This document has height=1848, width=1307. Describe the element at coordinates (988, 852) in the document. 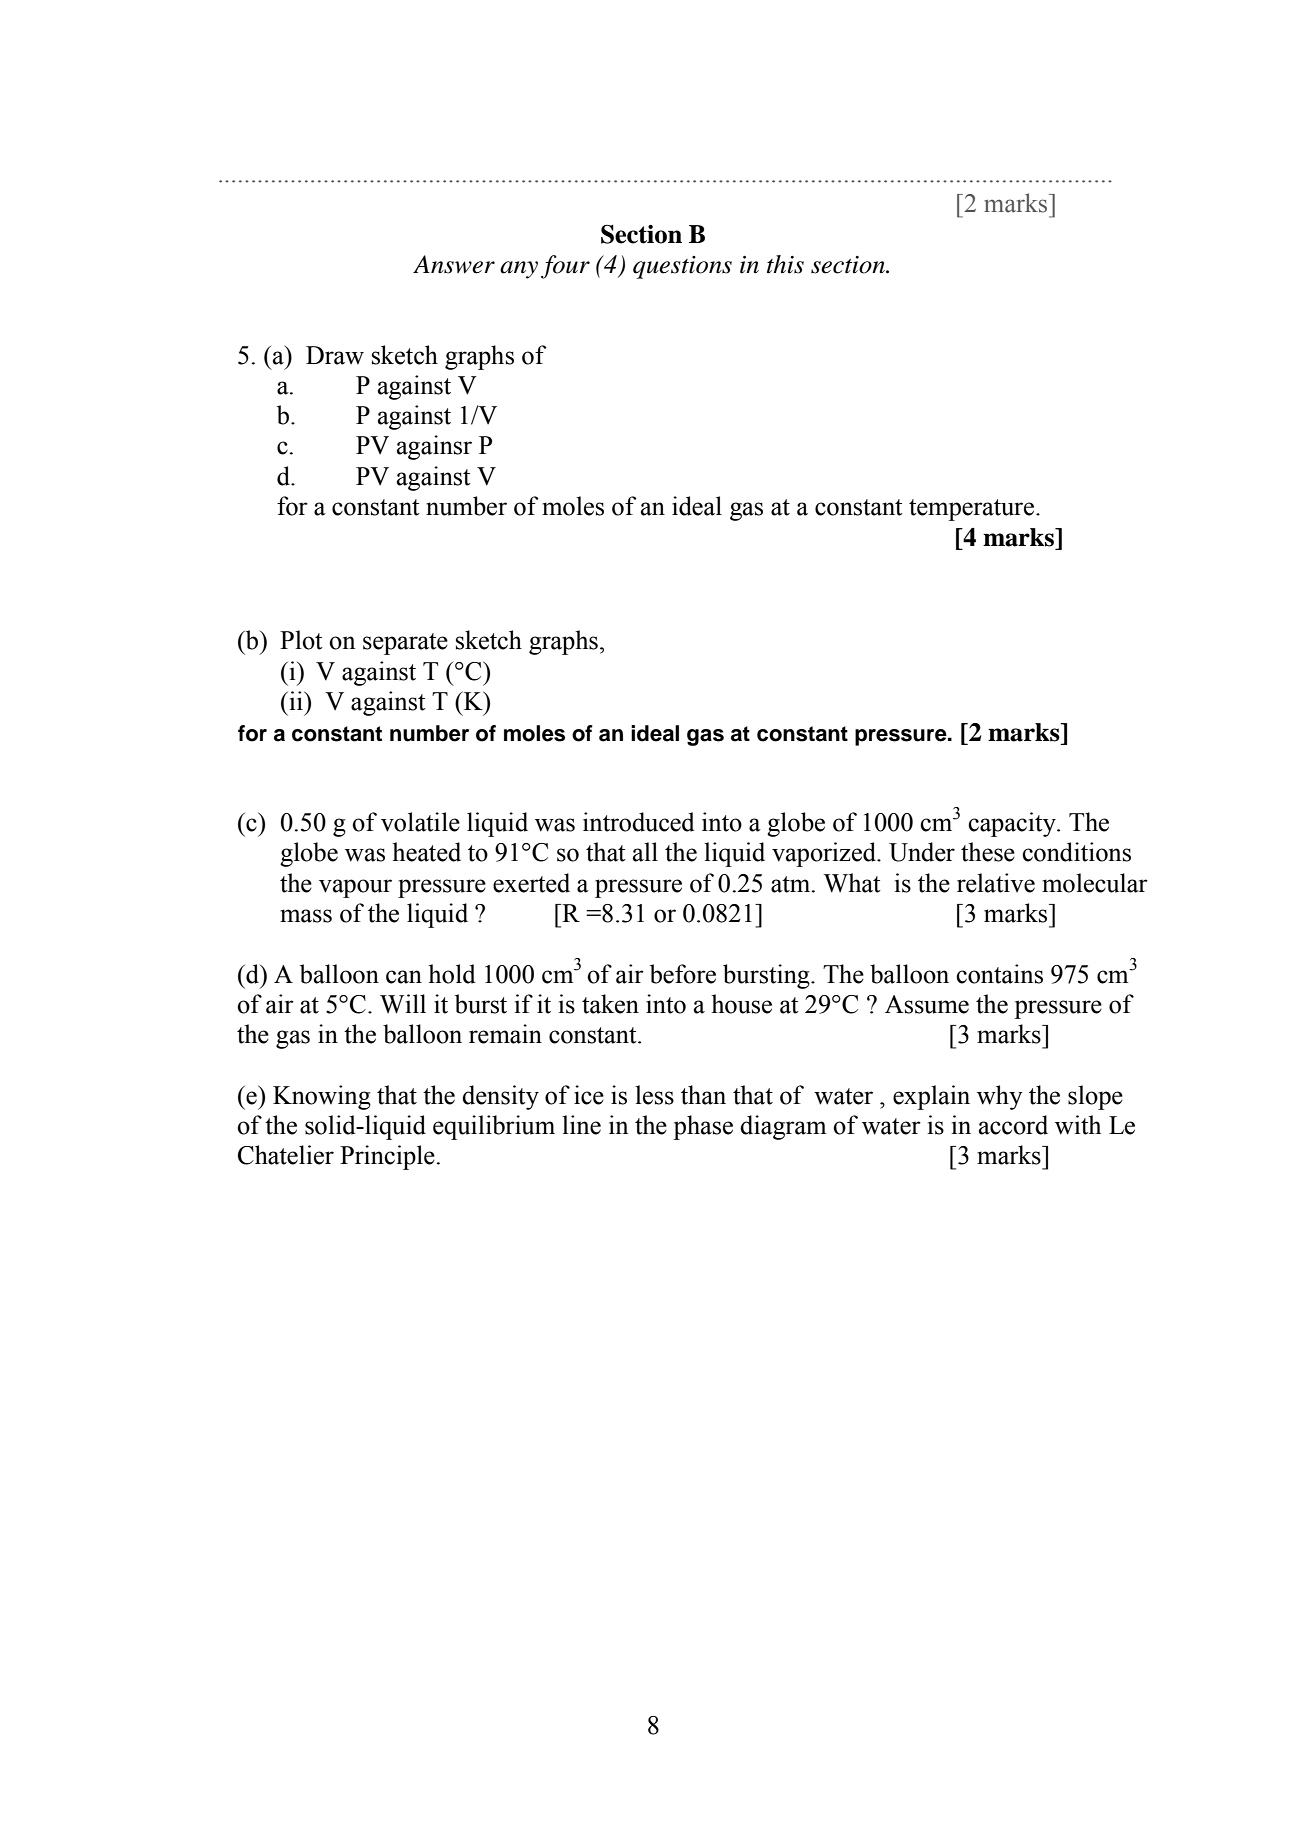

I see `these` at that location.
